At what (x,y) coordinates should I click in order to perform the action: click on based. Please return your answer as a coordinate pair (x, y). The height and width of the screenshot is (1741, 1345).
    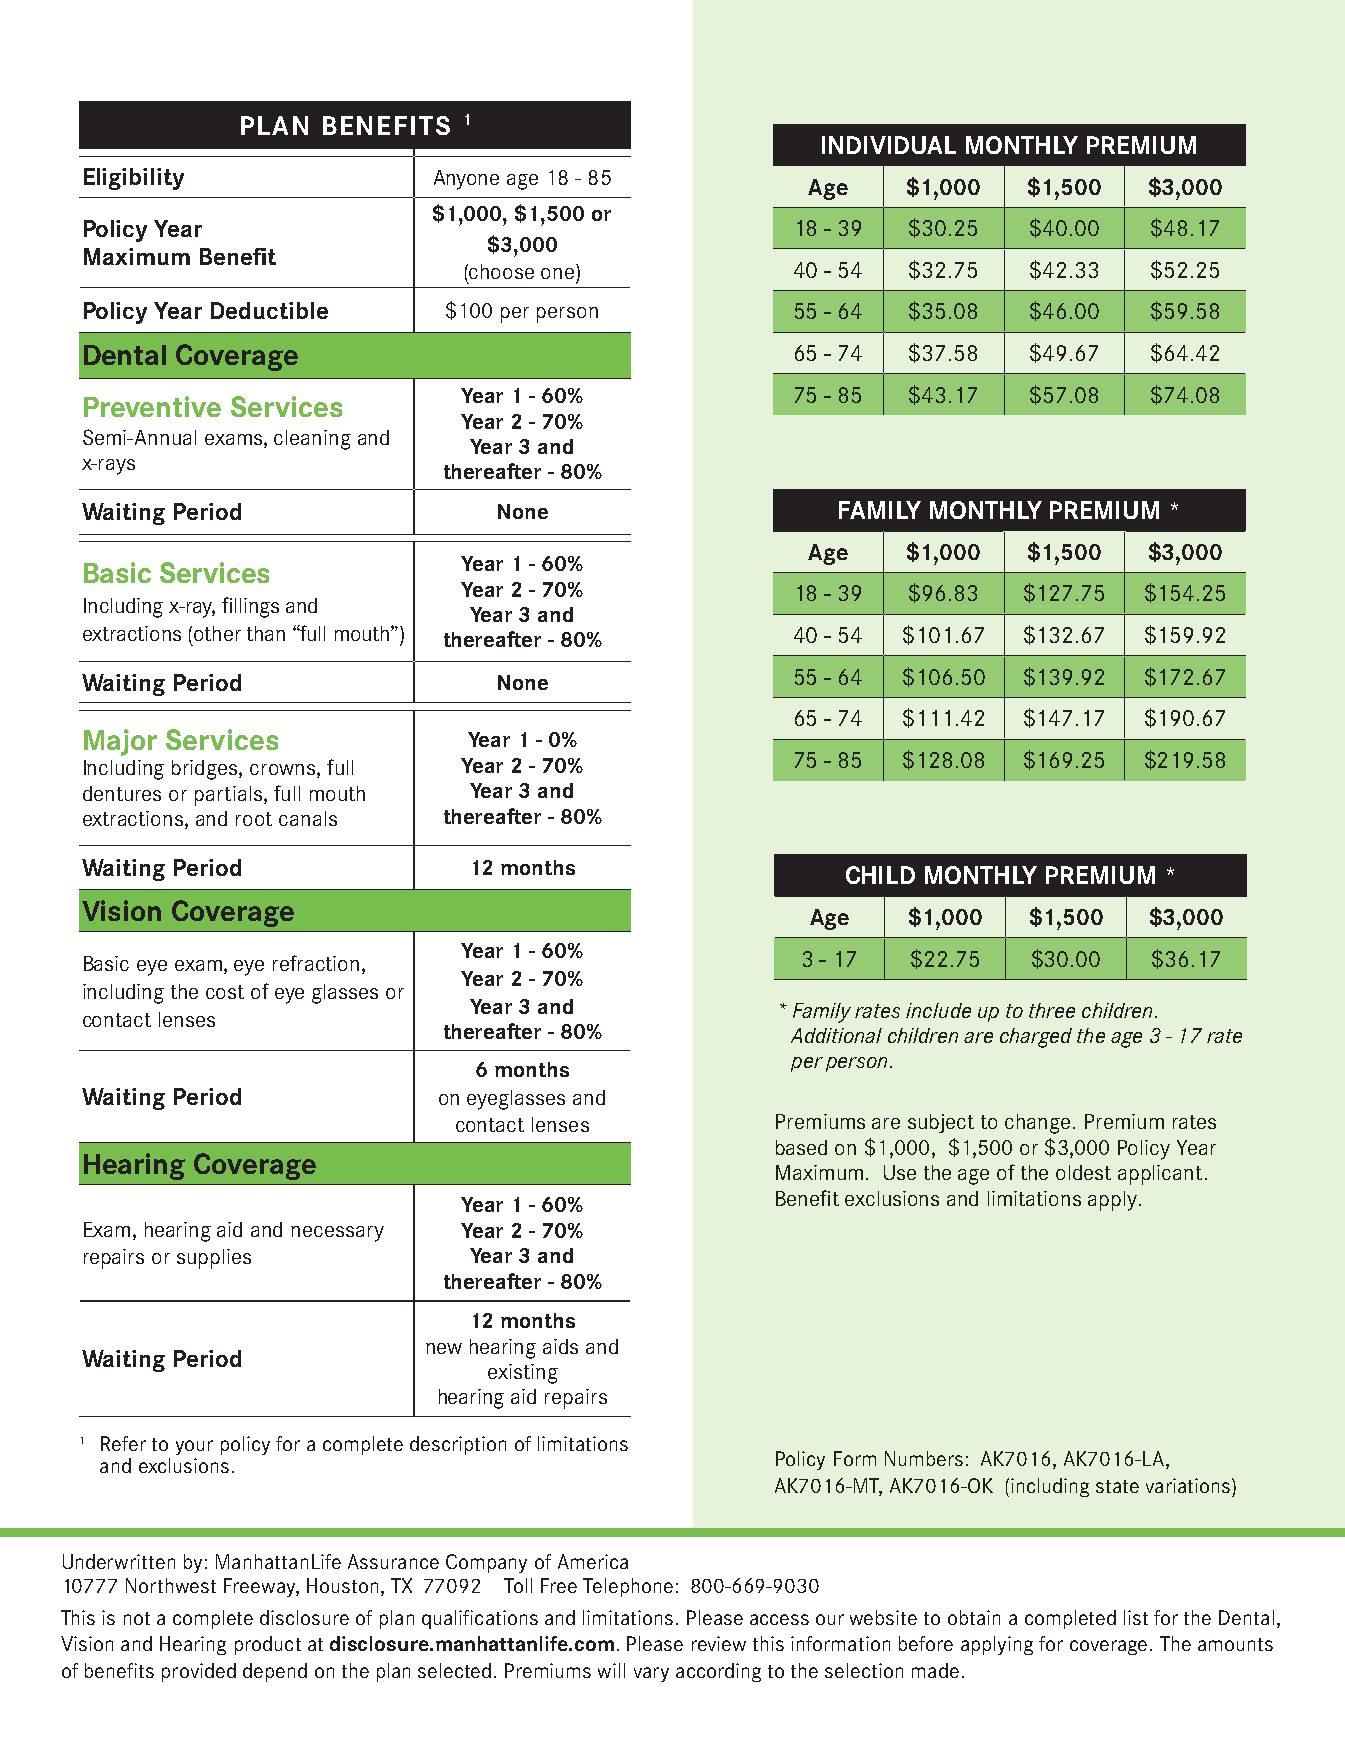
    Looking at the image, I should click on (801, 1147).
